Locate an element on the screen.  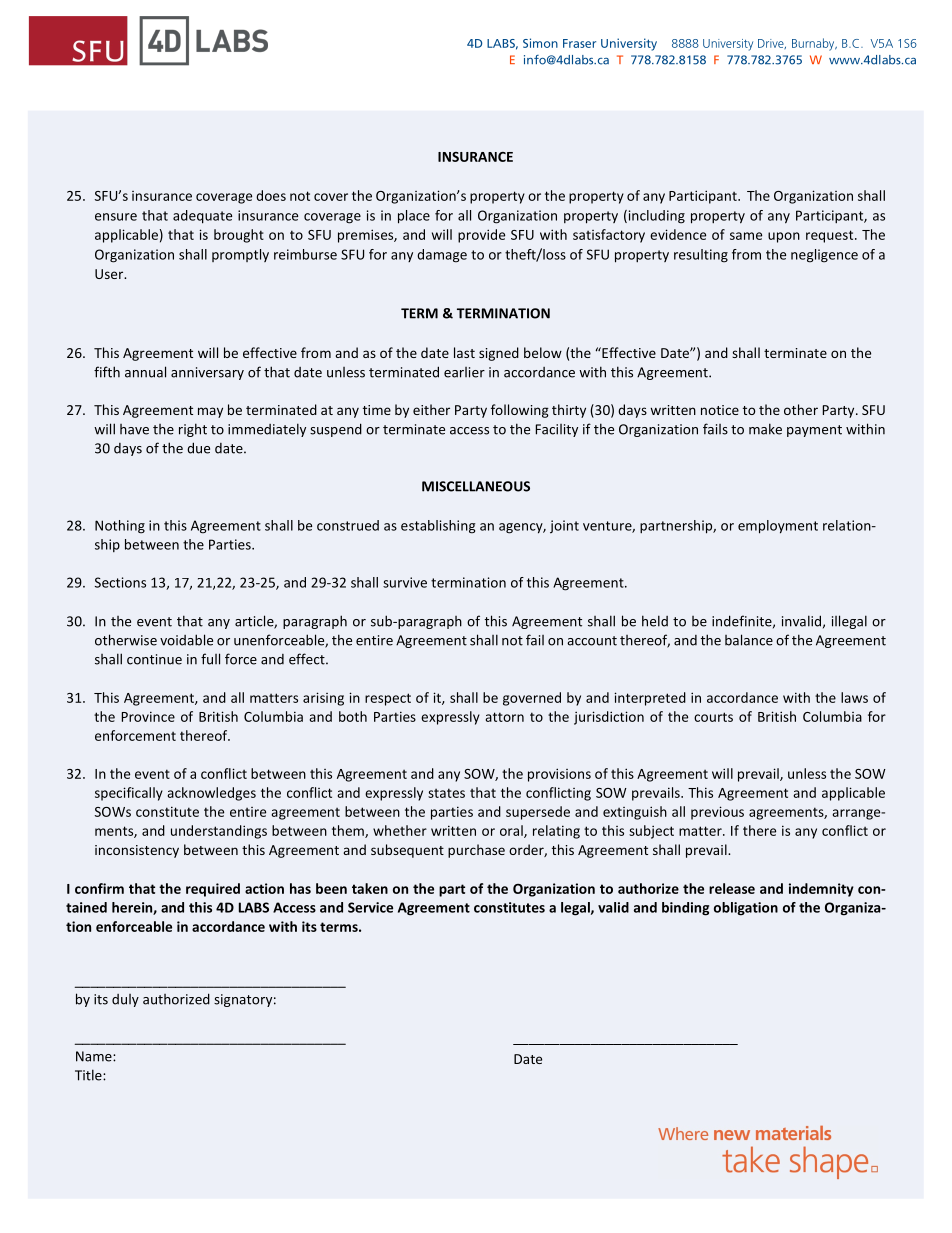
Nothing is located at coordinates (120, 527).
